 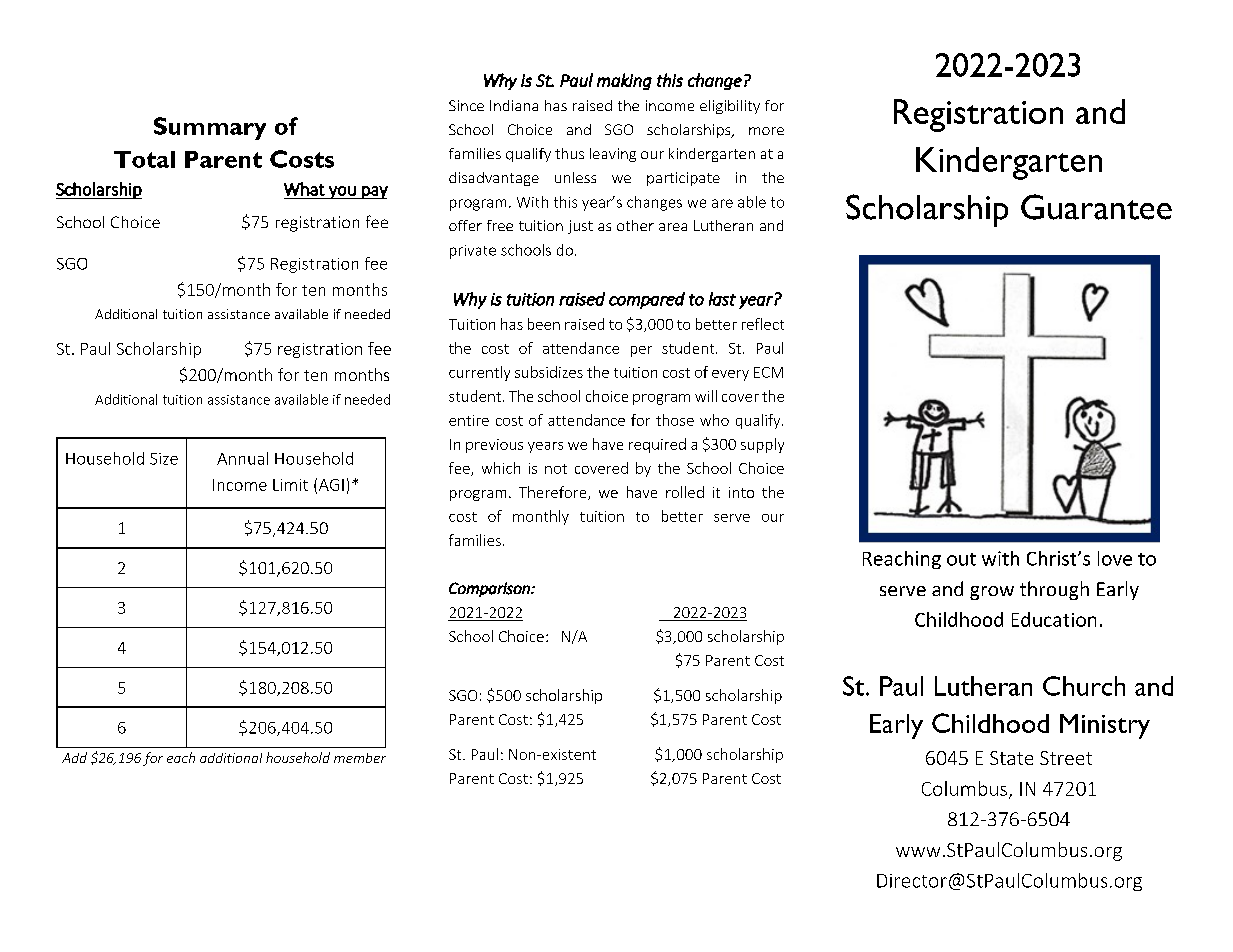 I want to click on rolled, so click(x=685, y=492).
